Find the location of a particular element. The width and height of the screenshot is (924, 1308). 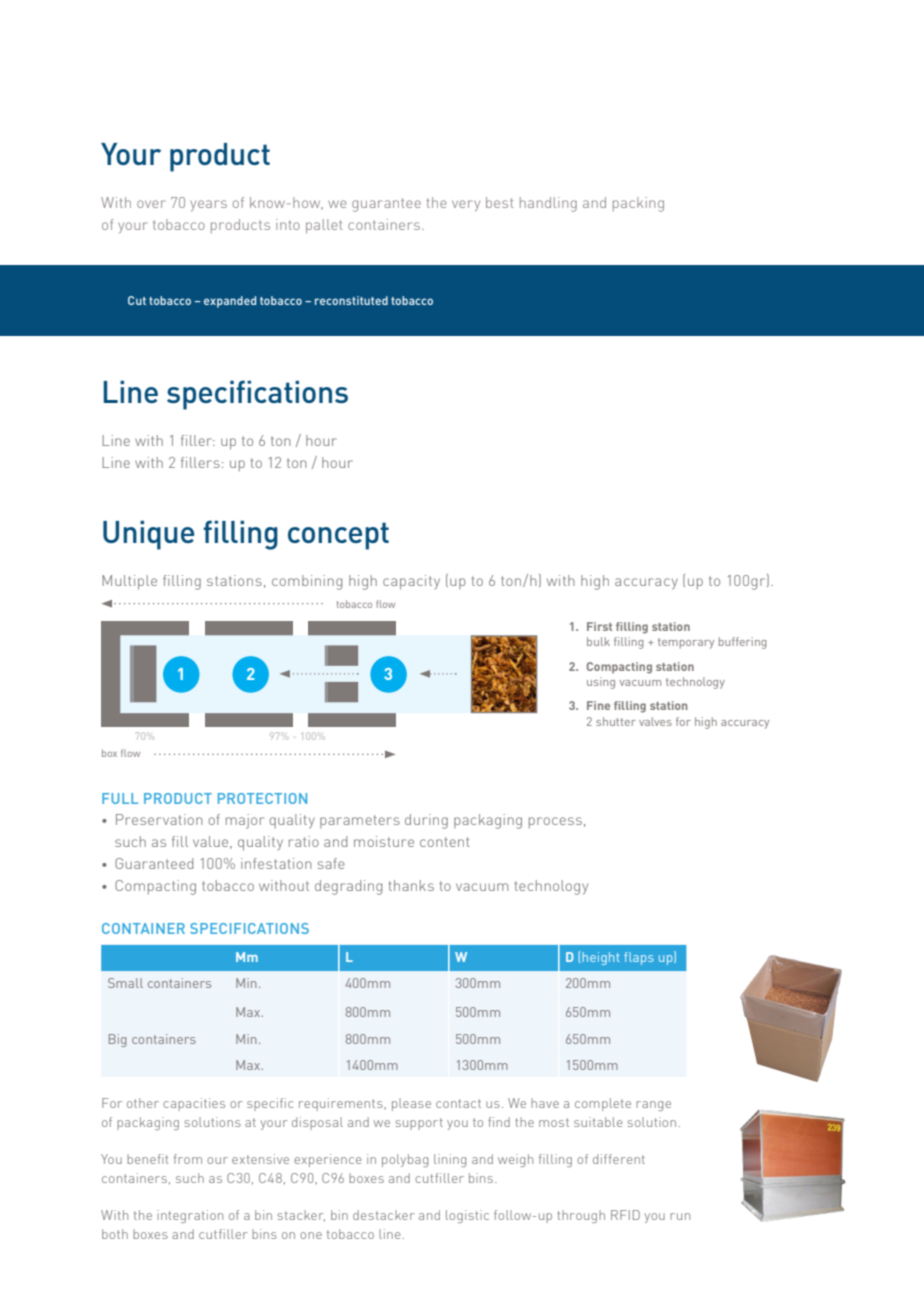

packing is located at coordinates (638, 204).
